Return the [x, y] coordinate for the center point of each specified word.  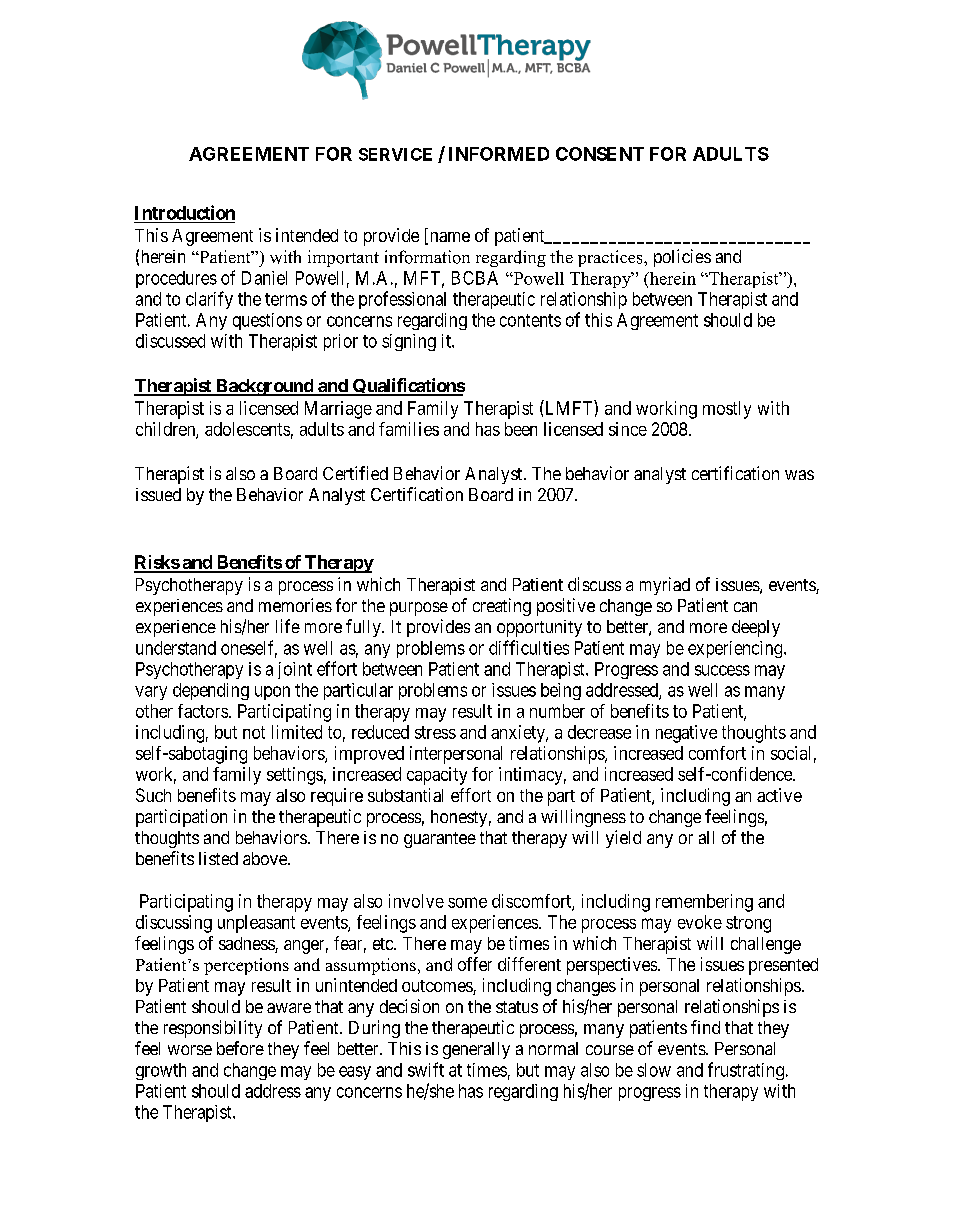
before [240, 1048]
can [745, 607]
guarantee [440, 840]
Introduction [185, 212]
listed [218, 858]
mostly [727, 410]
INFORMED [499, 154]
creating [502, 607]
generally [476, 1050]
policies [682, 258]
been [521, 429]
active [779, 795]
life [288, 626]
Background [264, 387]
